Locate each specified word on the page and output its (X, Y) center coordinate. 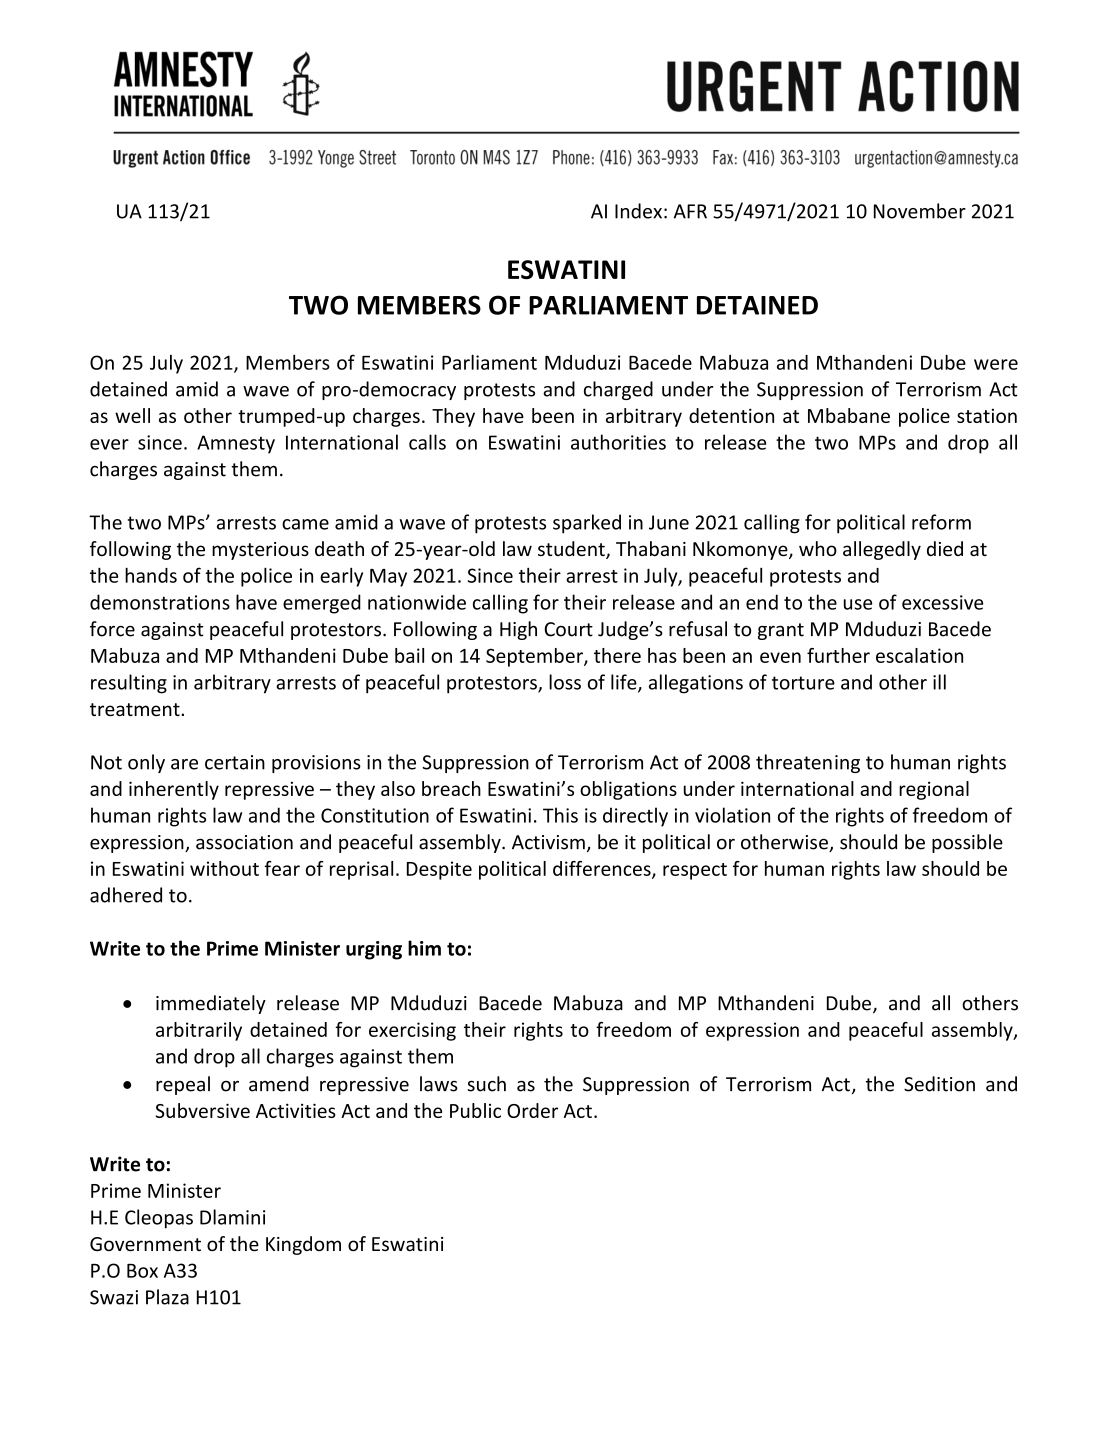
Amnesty (236, 444)
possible (967, 843)
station (987, 415)
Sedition (939, 1084)
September (535, 657)
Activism (548, 842)
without (224, 868)
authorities (618, 442)
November (920, 211)
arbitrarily (199, 1031)
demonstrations (160, 602)
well (132, 415)
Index (638, 211)
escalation (919, 655)
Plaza (167, 1297)
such (486, 1084)
